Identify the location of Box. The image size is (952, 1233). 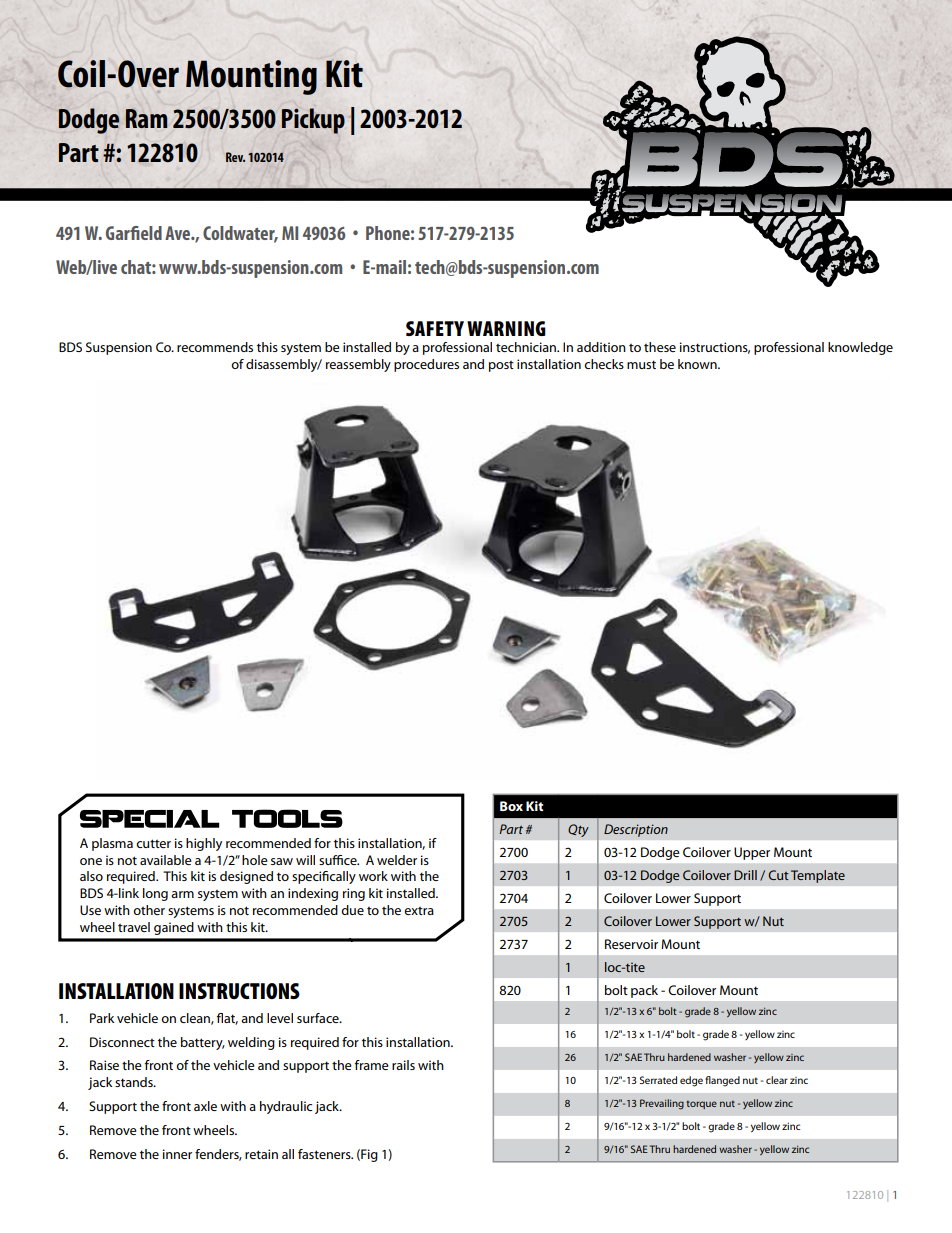
(511, 806).
